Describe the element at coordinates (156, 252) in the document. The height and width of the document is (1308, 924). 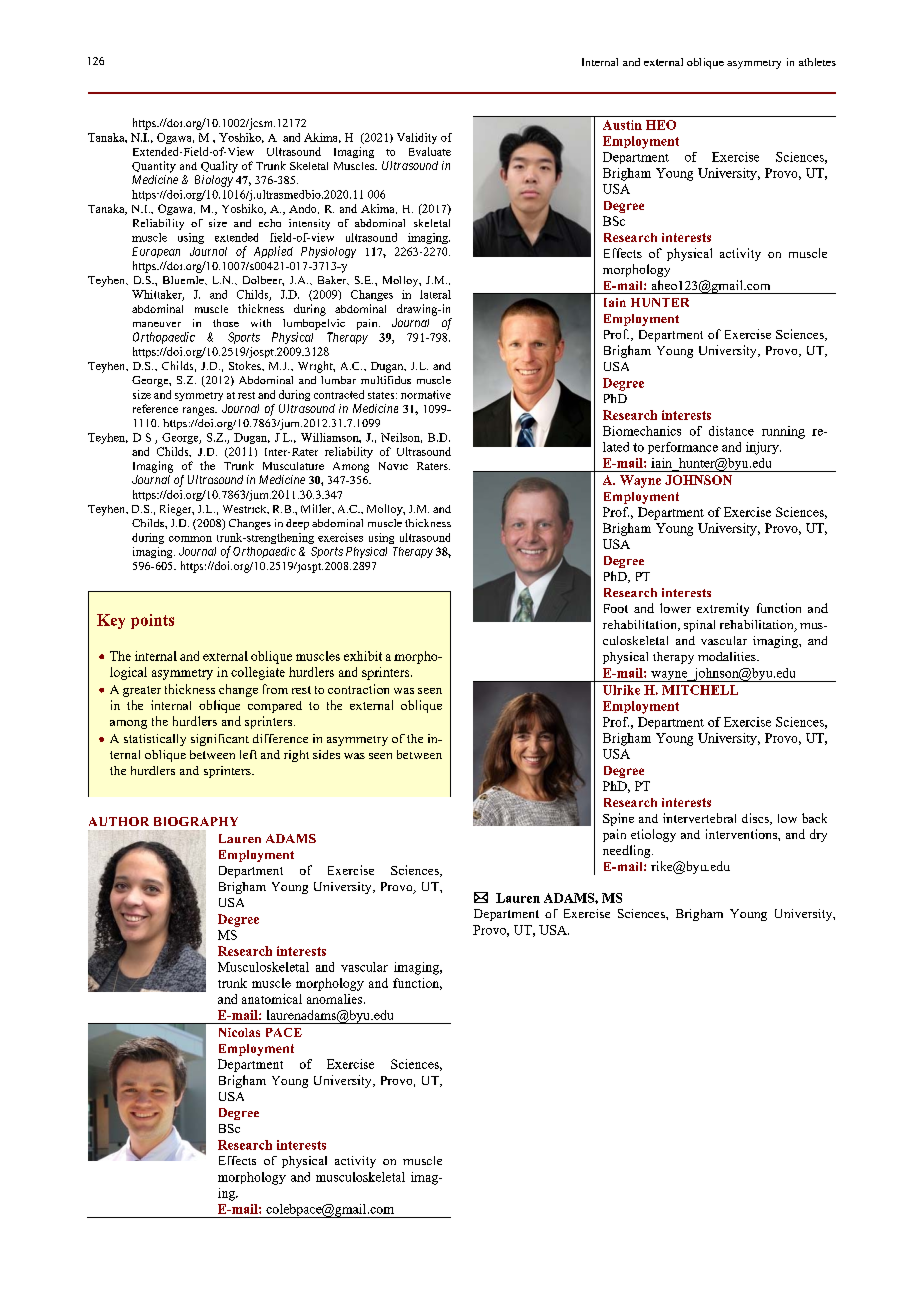
I see `European` at that location.
